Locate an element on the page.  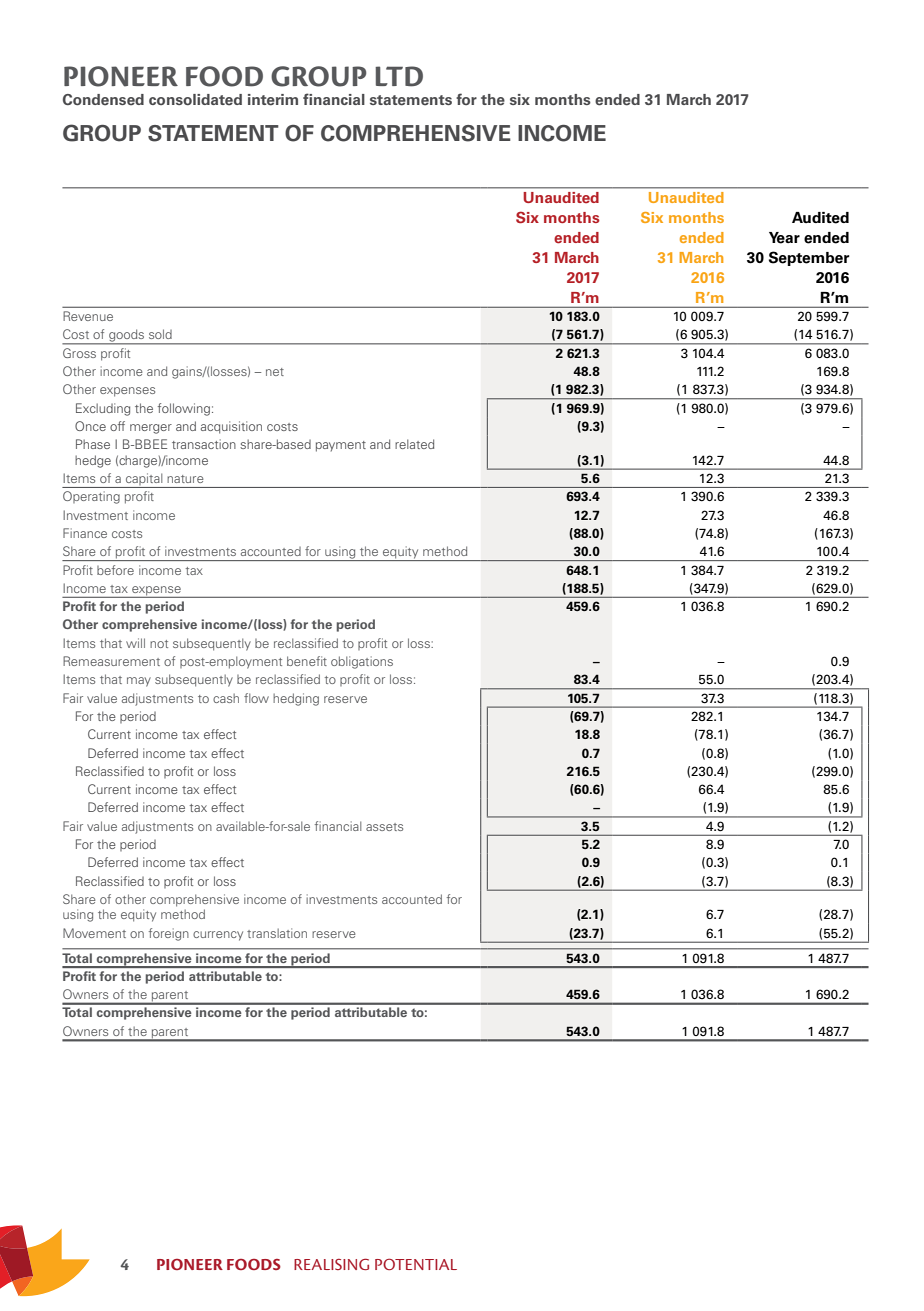
translation is located at coordinates (277, 933).
